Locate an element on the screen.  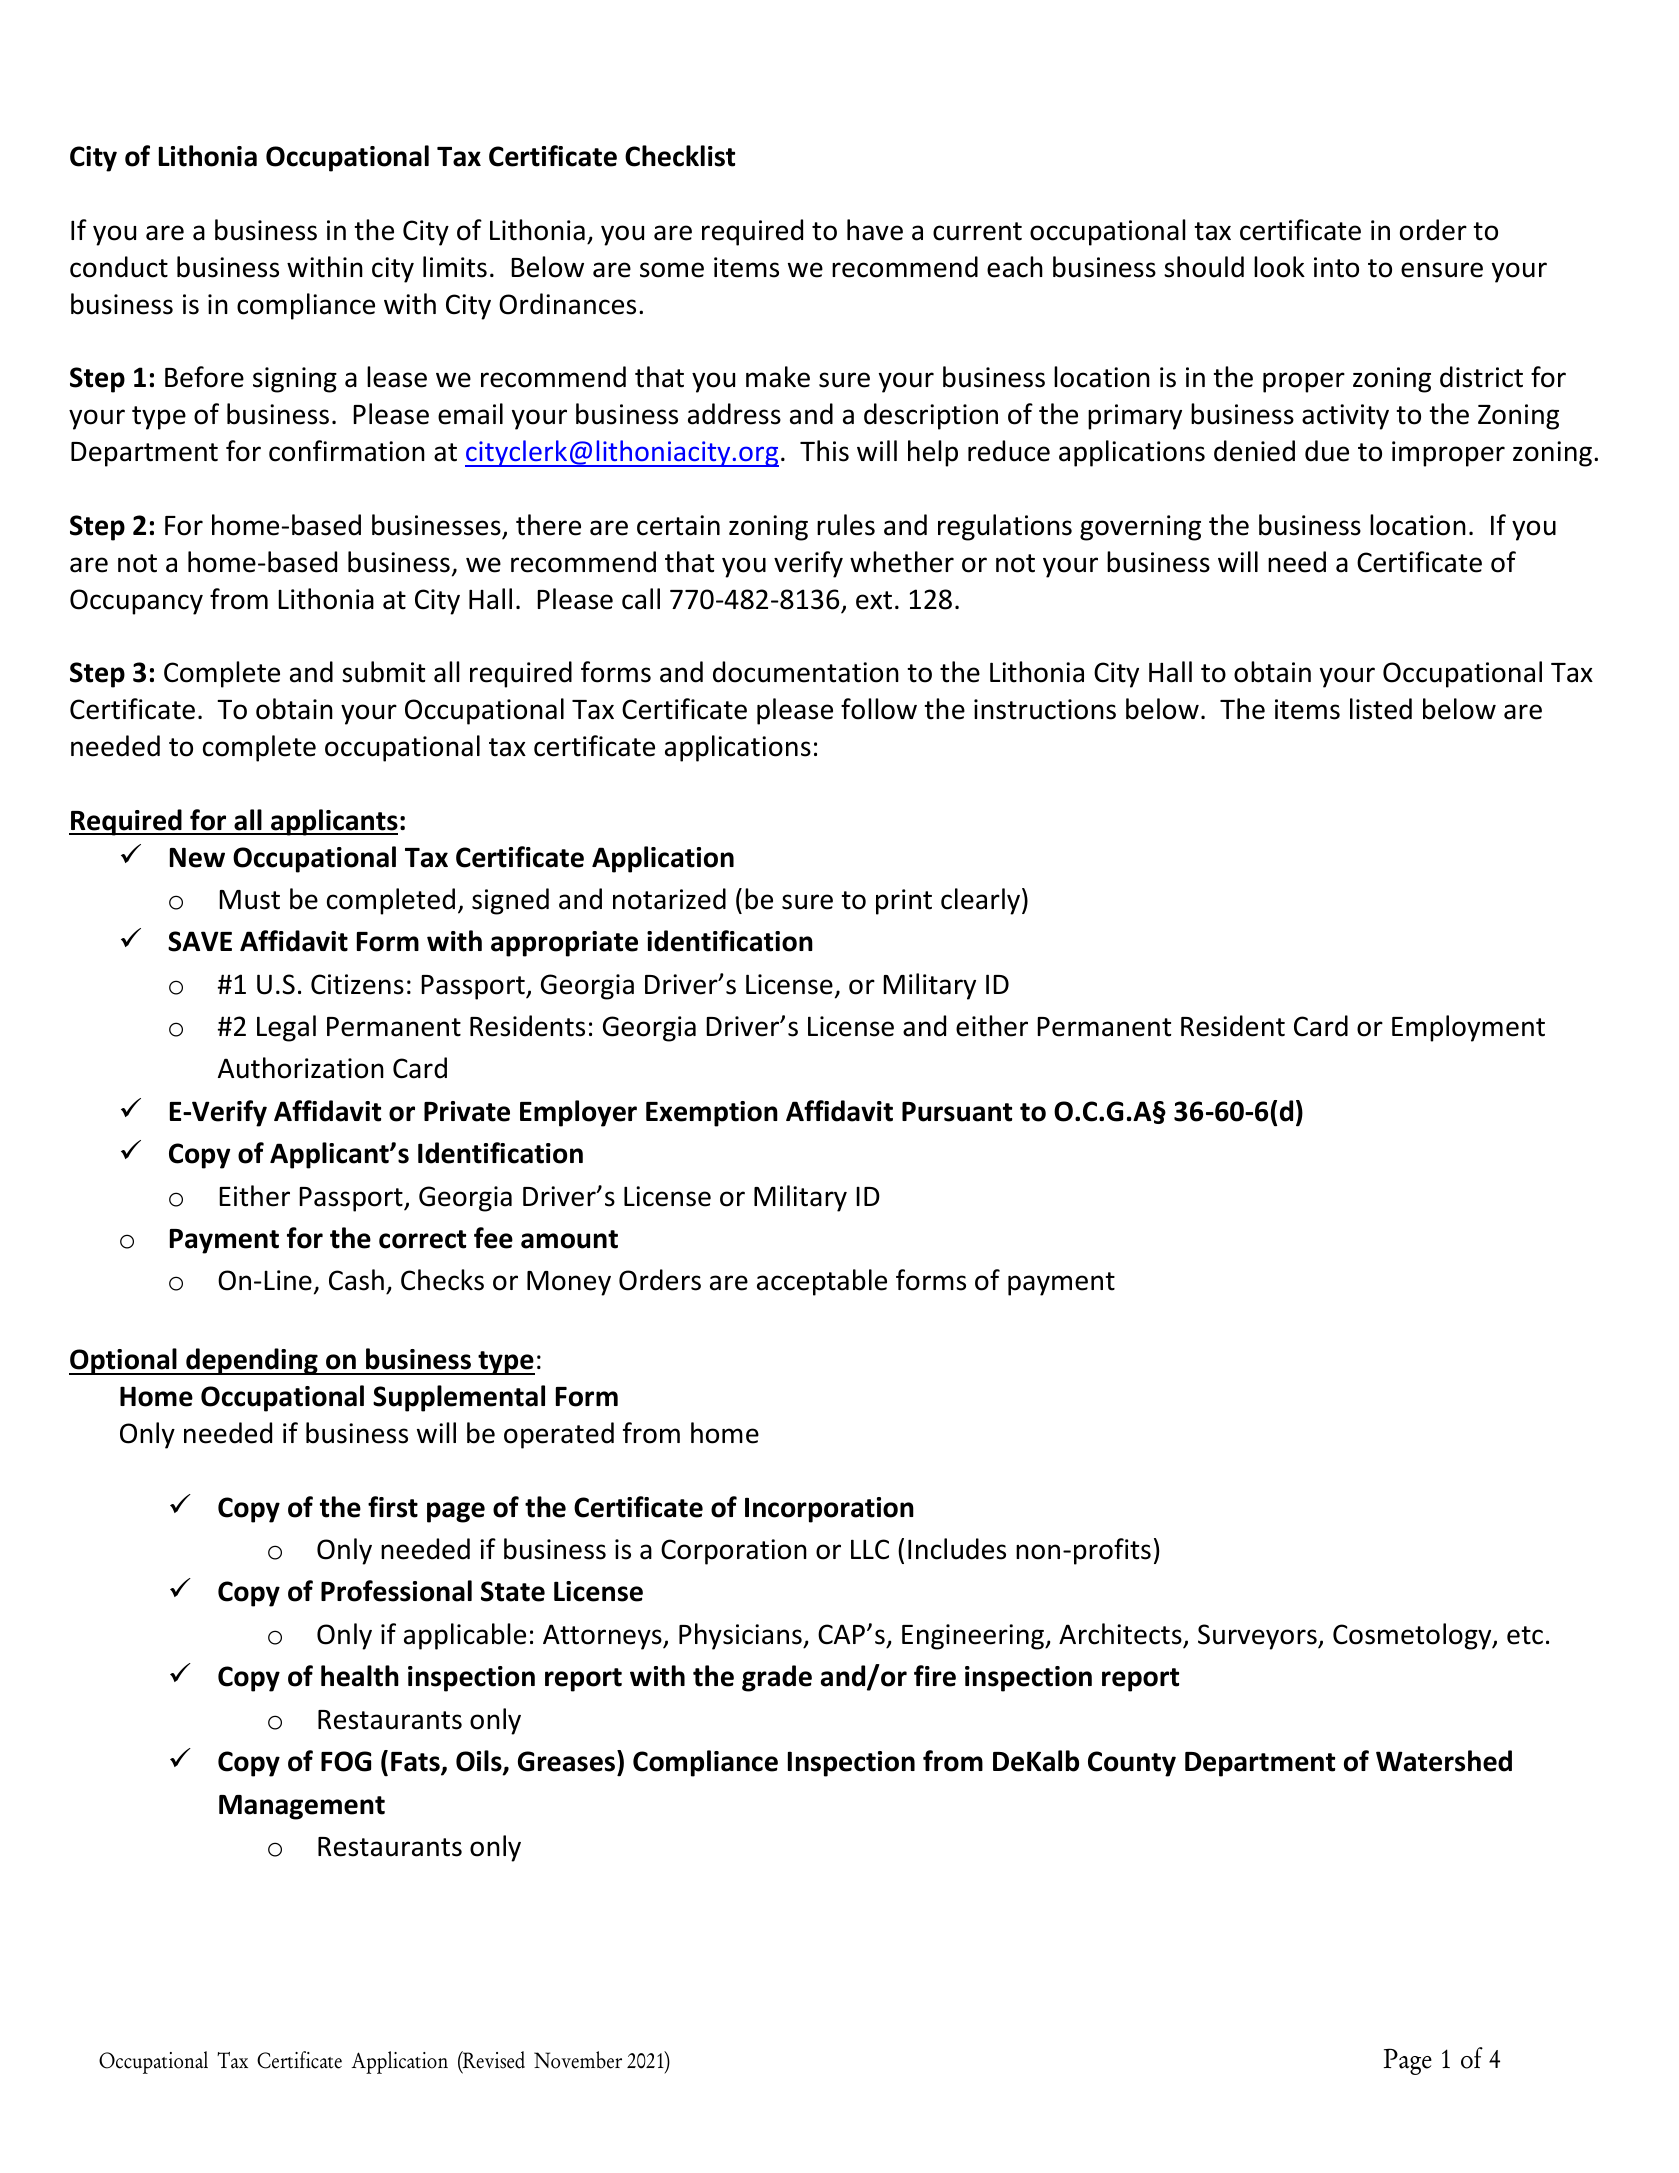
Surveyors is located at coordinates (1258, 1637).
